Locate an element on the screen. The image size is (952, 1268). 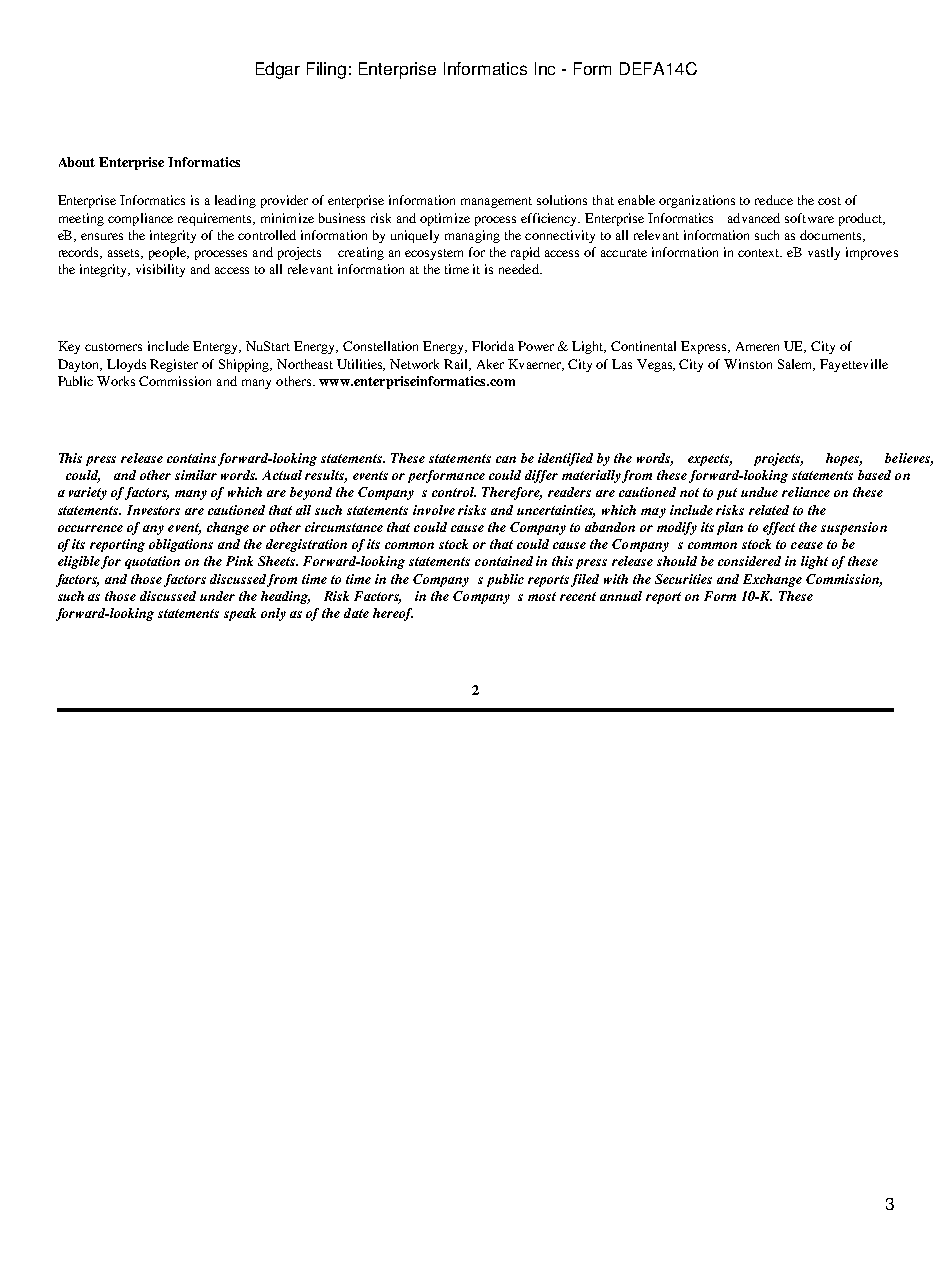
Edgar is located at coordinates (278, 70).
